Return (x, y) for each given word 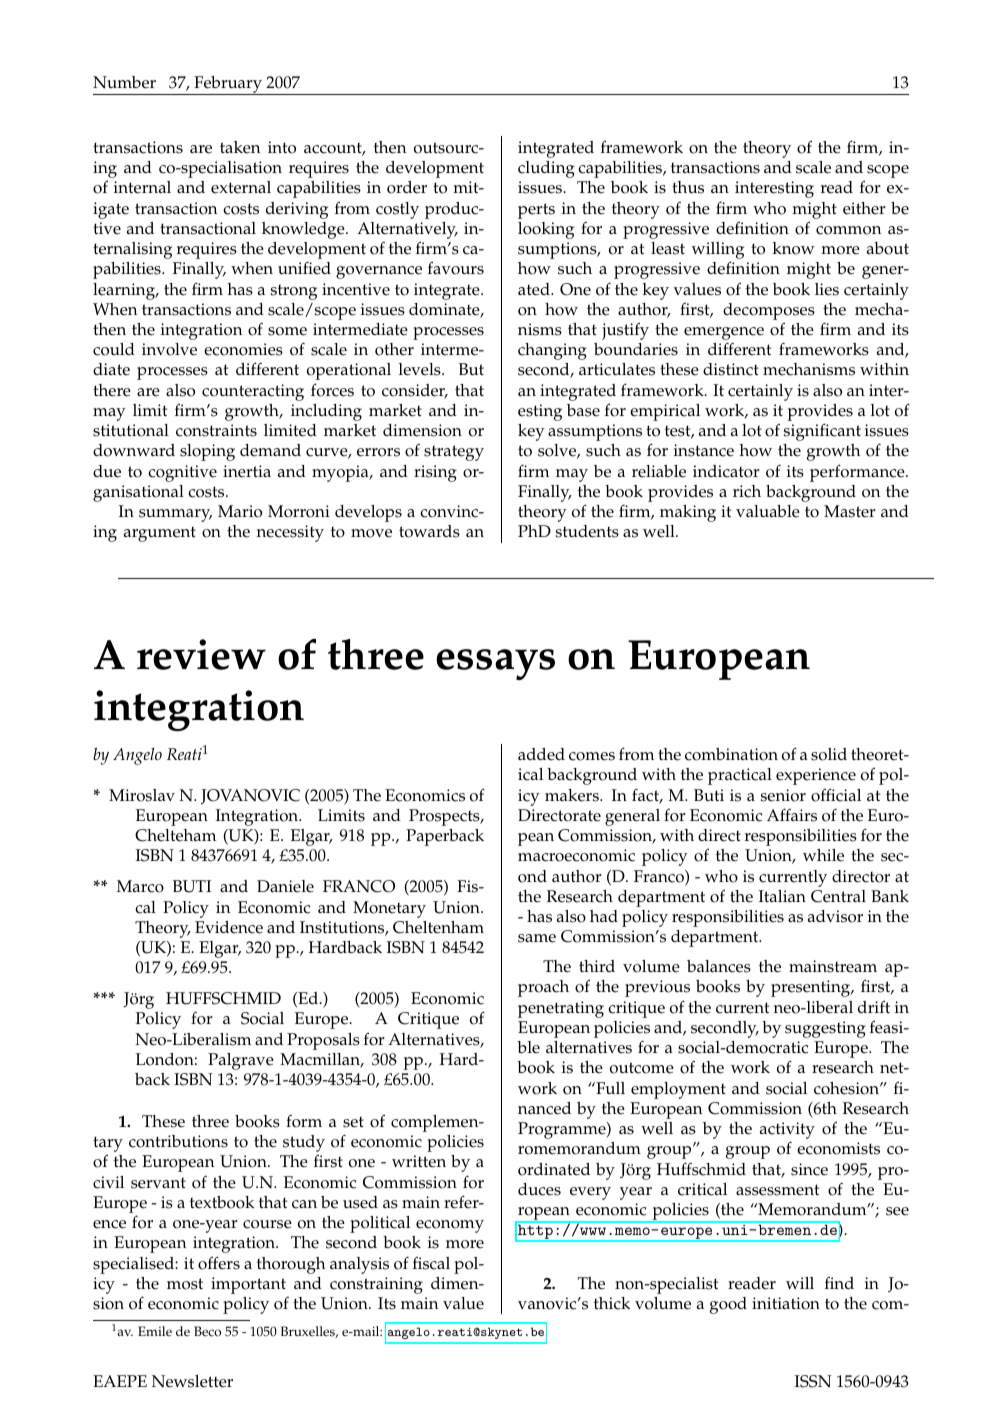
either (864, 208)
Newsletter (192, 1381)
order (407, 187)
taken (240, 147)
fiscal (431, 1263)
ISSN (813, 1381)
